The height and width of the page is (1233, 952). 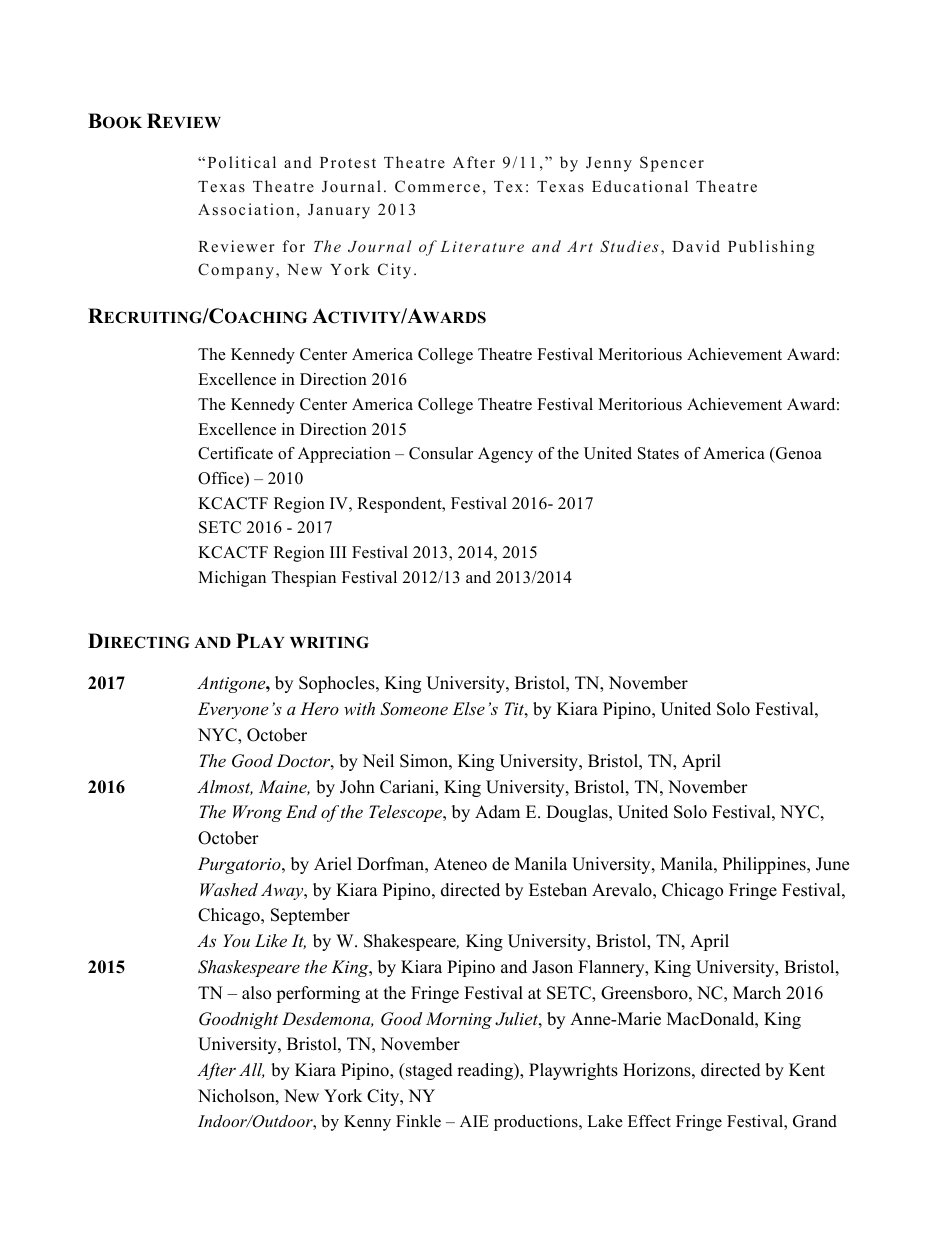 What do you see at coordinates (271, 940) in the page?
I see `Like` at bounding box center [271, 940].
